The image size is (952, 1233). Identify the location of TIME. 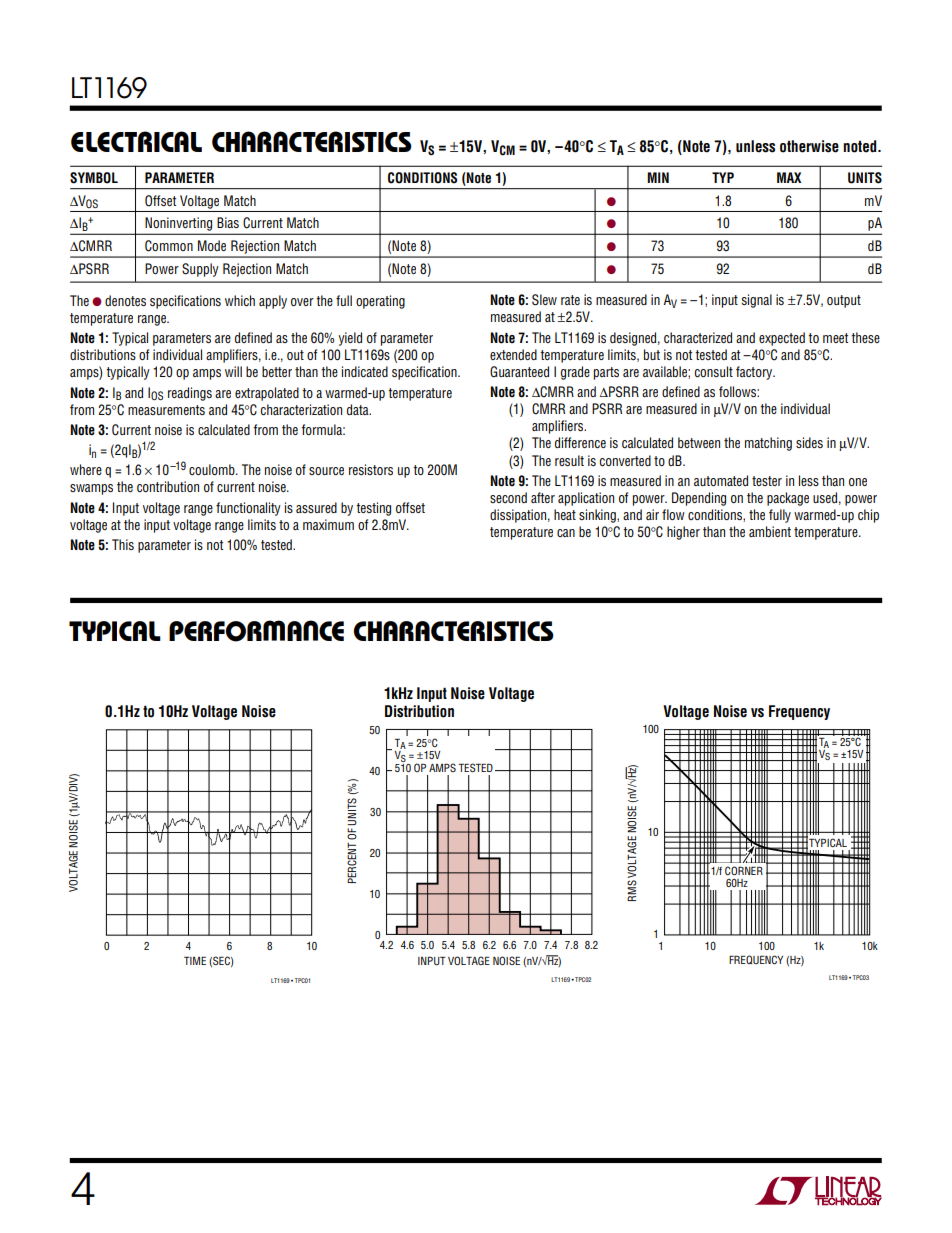
(195, 960).
